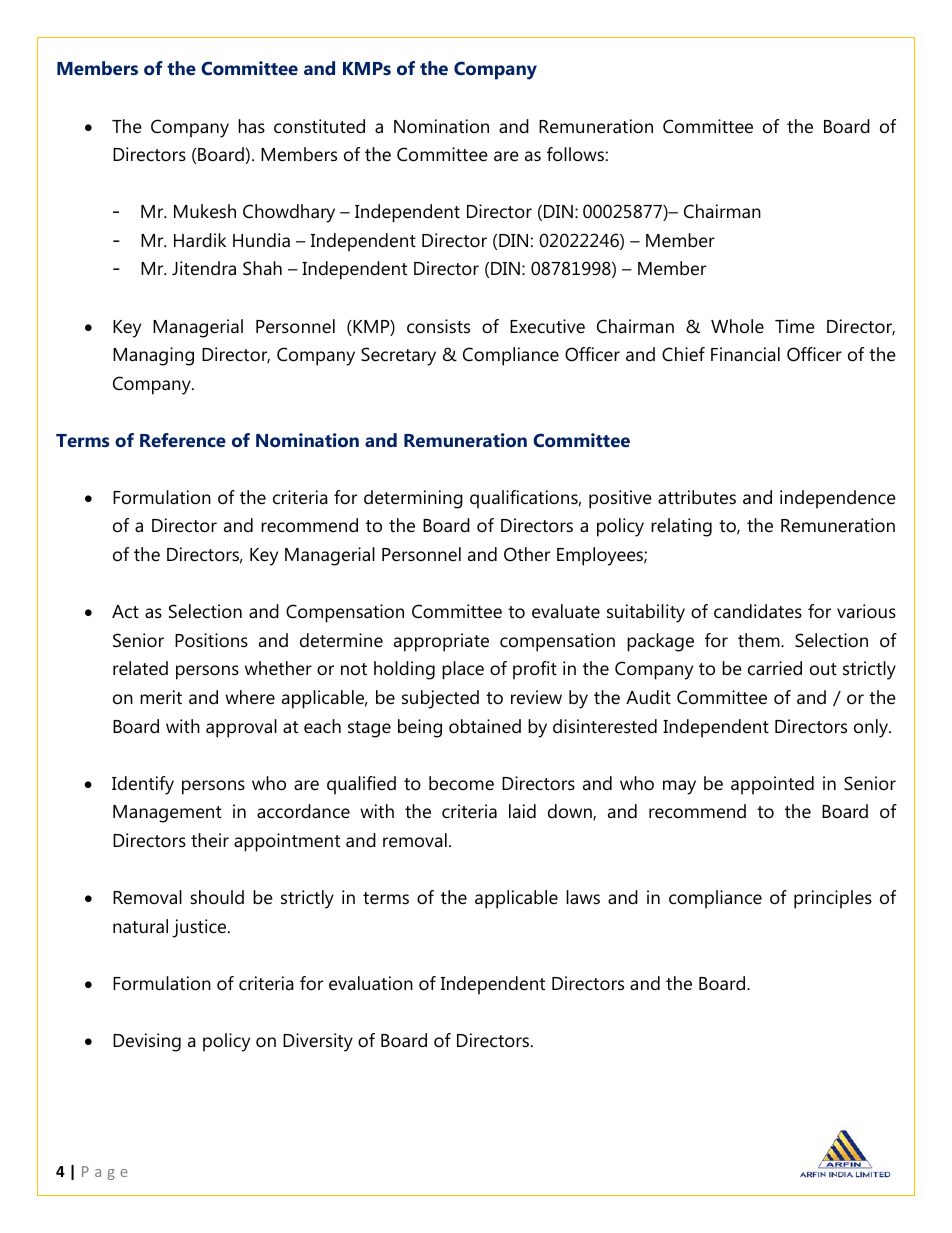 Image resolution: width=952 pixels, height=1233 pixels. I want to click on Diversity, so click(318, 1042).
